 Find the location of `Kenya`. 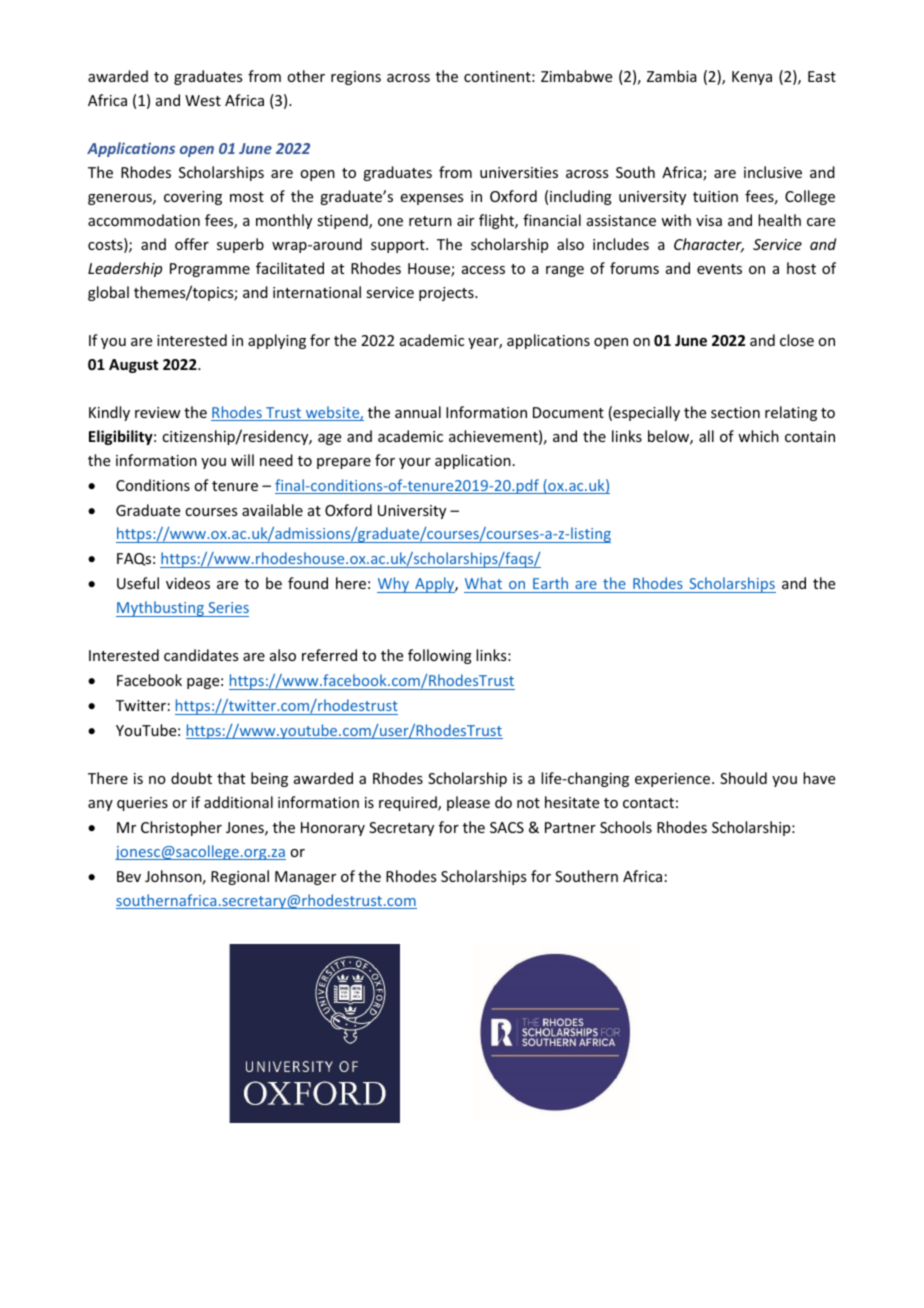

Kenya is located at coordinates (752, 78).
